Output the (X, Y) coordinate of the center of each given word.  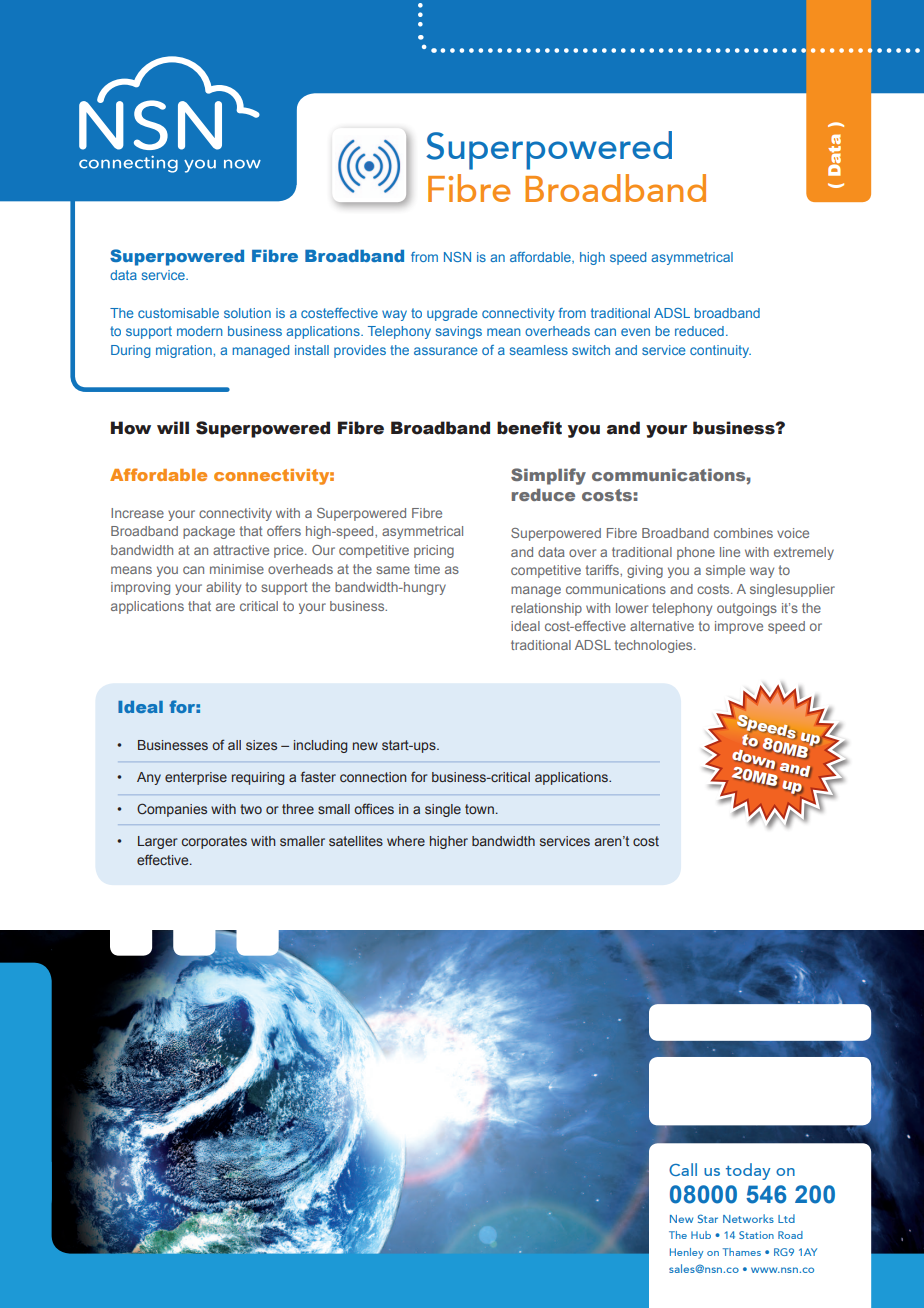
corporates (214, 842)
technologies (655, 646)
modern (200, 331)
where (406, 841)
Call (683, 1169)
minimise (237, 569)
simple (725, 571)
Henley (686, 1253)
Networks (748, 1218)
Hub (701, 1235)
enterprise (196, 778)
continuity (720, 351)
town (479, 809)
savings (459, 332)
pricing (434, 551)
